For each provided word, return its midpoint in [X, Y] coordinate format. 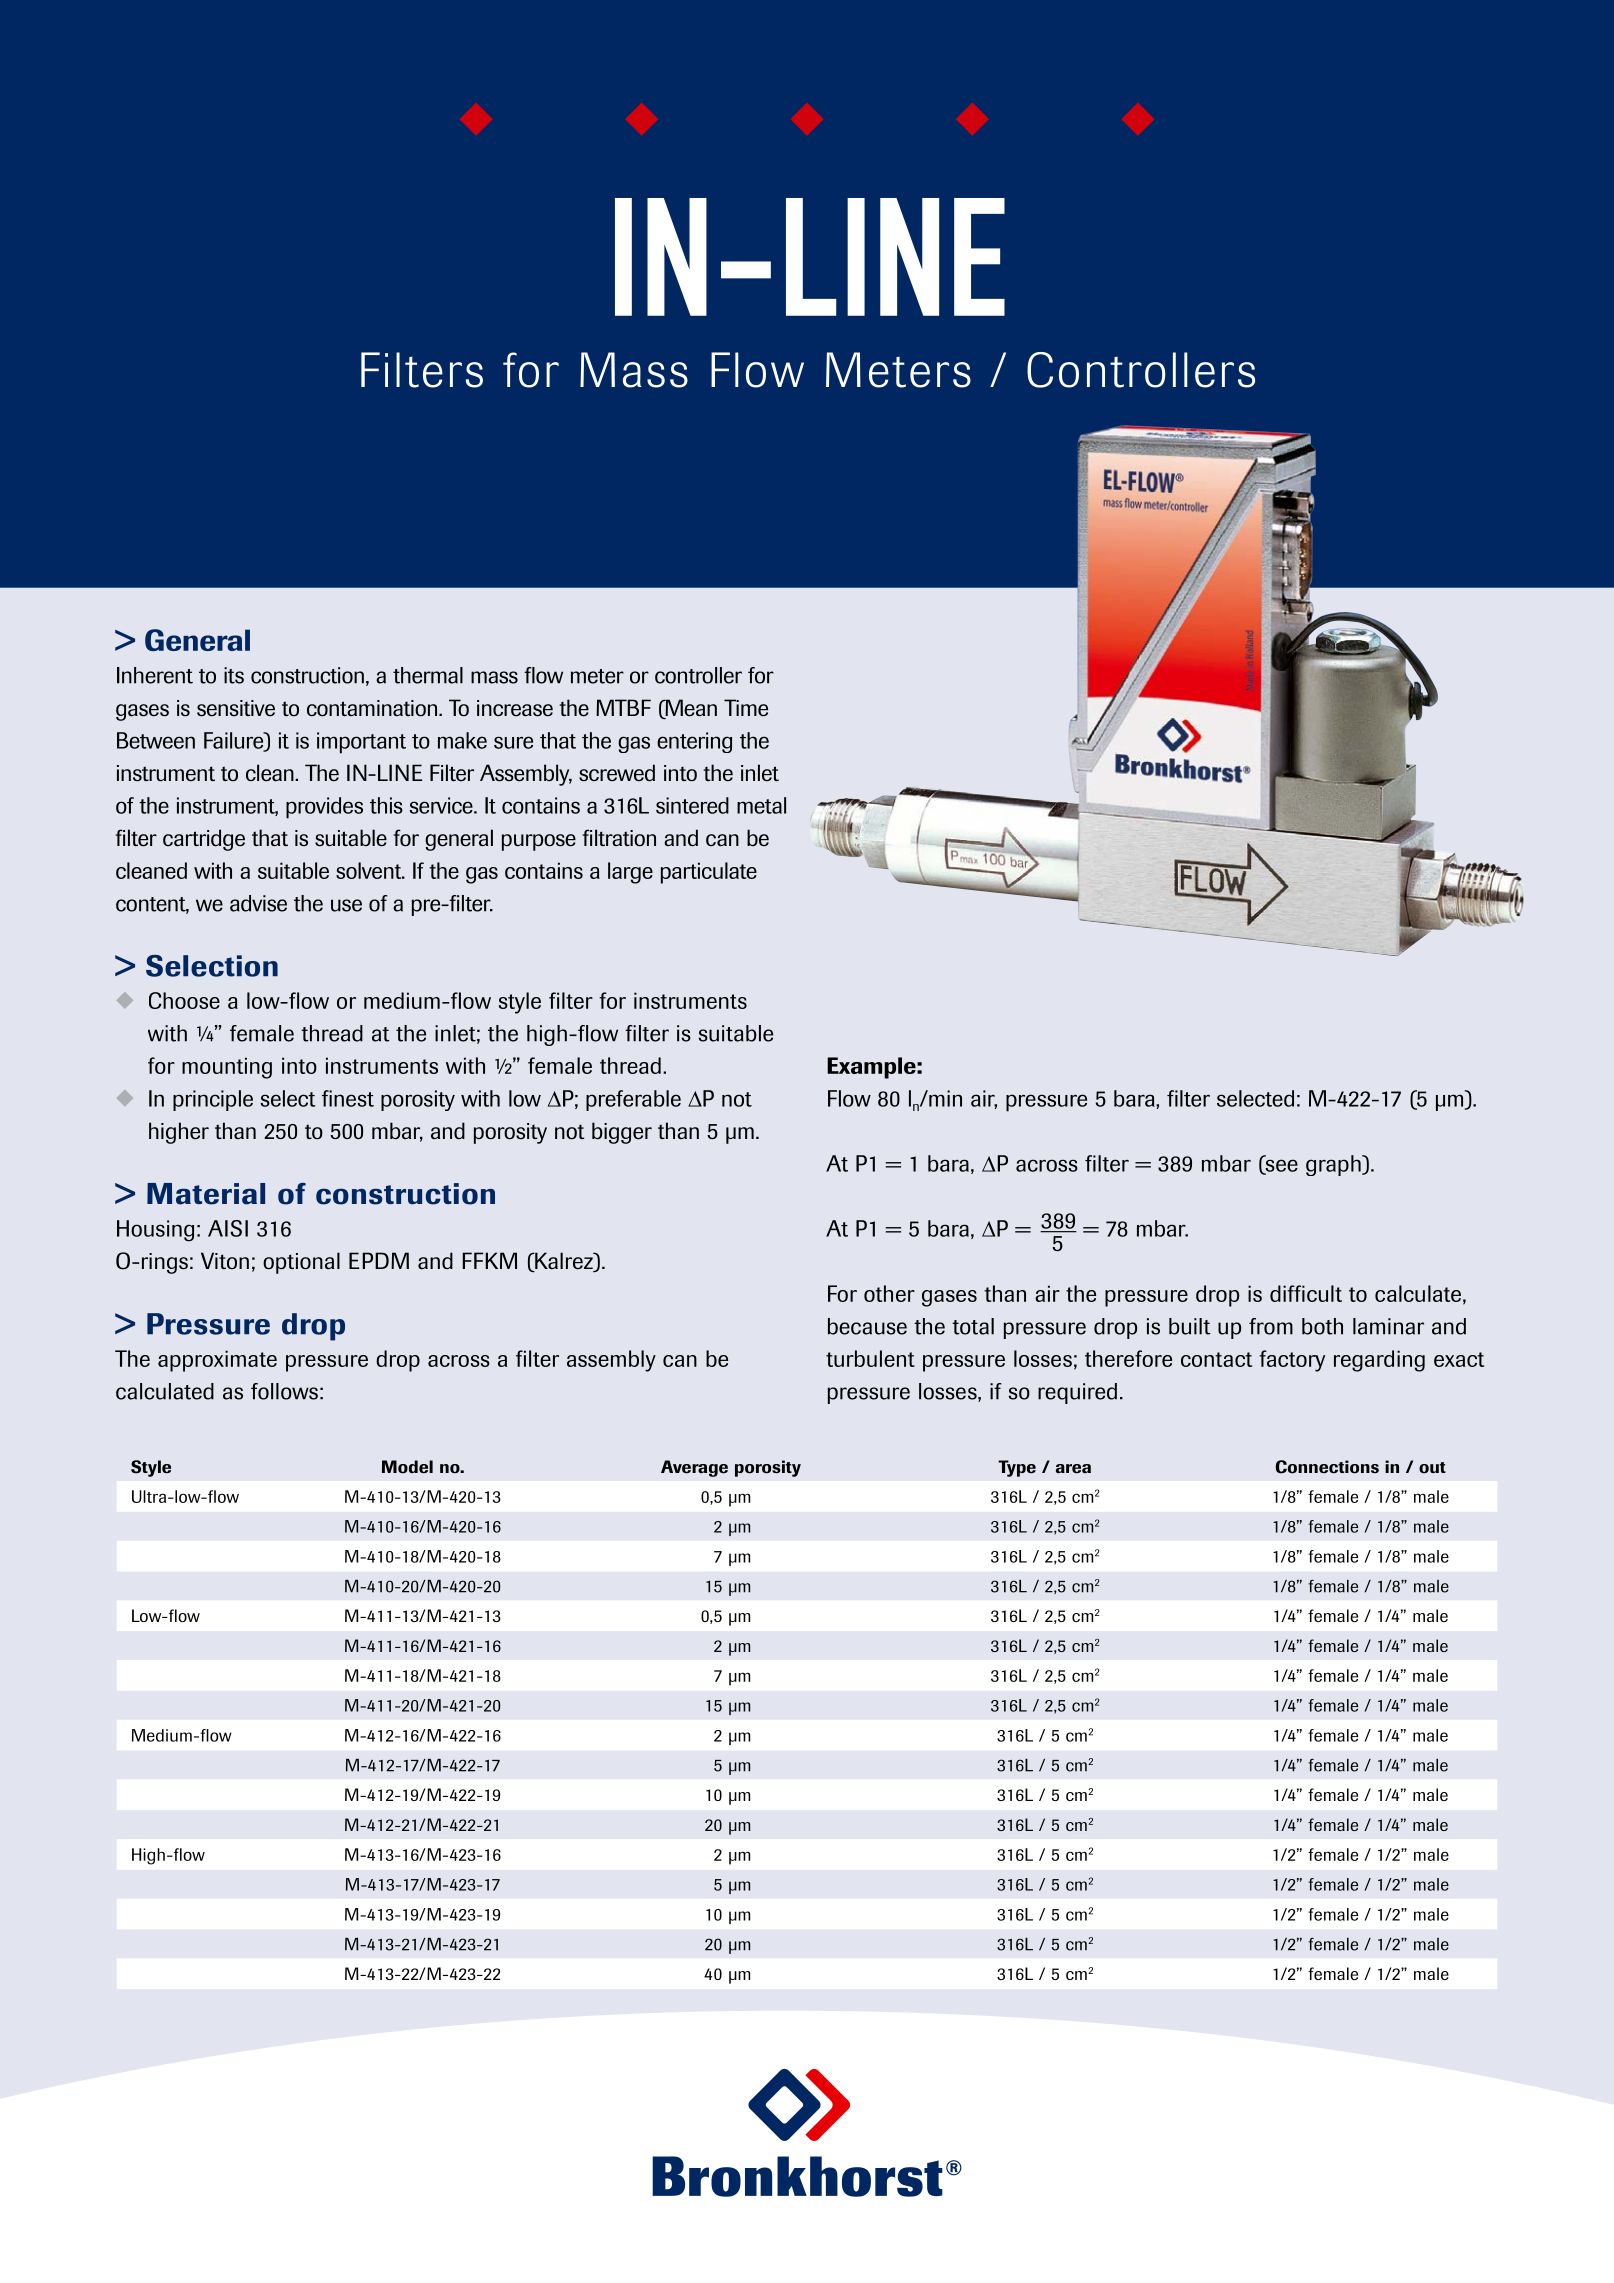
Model [407, 1467]
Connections [1327, 1467]
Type [1017, 1468]
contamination [372, 708]
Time [746, 708]
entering [694, 742]
